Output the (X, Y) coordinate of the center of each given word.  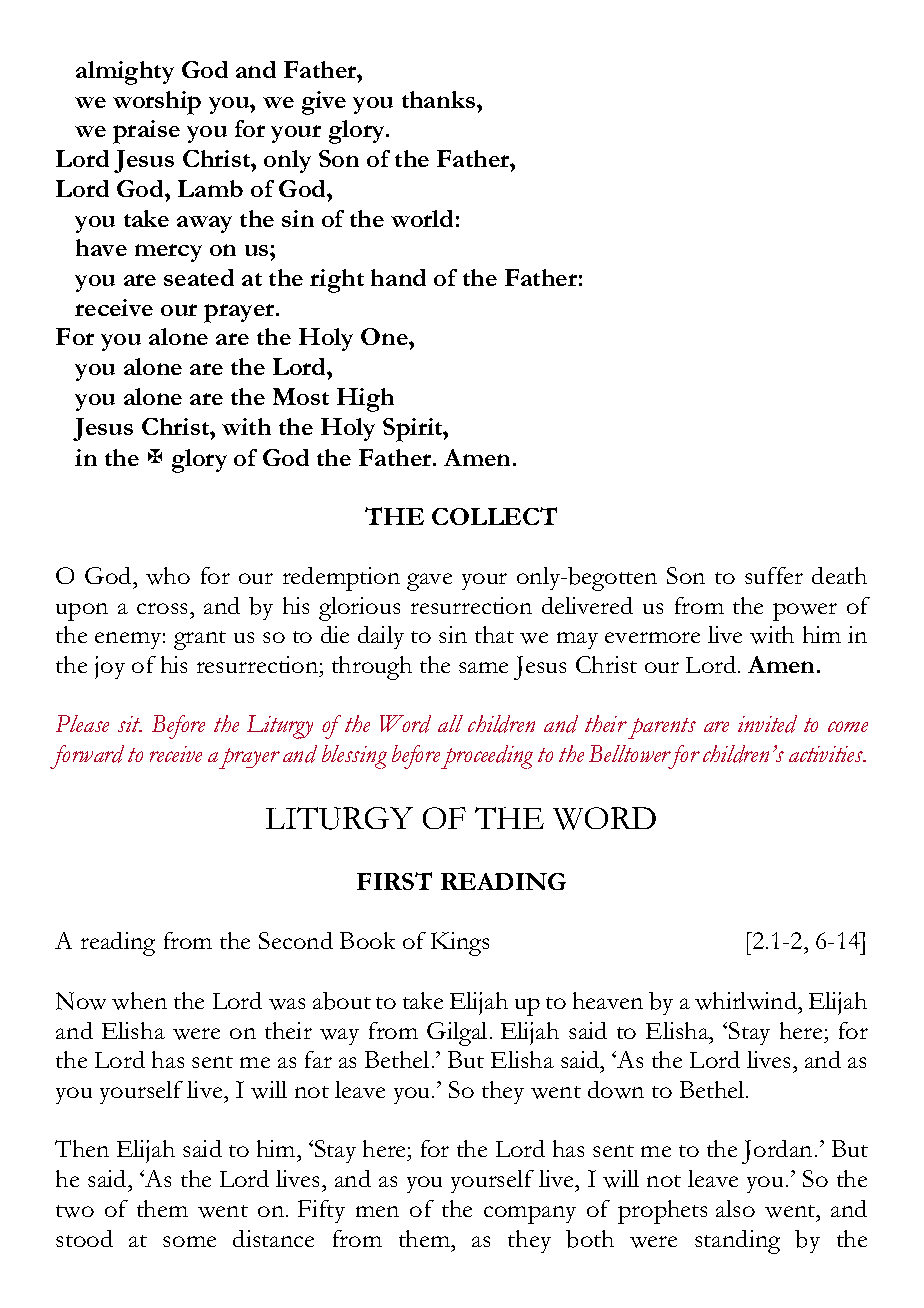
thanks (440, 99)
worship (157, 103)
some (189, 1241)
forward (87, 757)
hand (398, 277)
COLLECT (494, 516)
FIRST (394, 881)
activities (827, 754)
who (168, 576)
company (530, 1215)
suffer (774, 575)
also (735, 1208)
